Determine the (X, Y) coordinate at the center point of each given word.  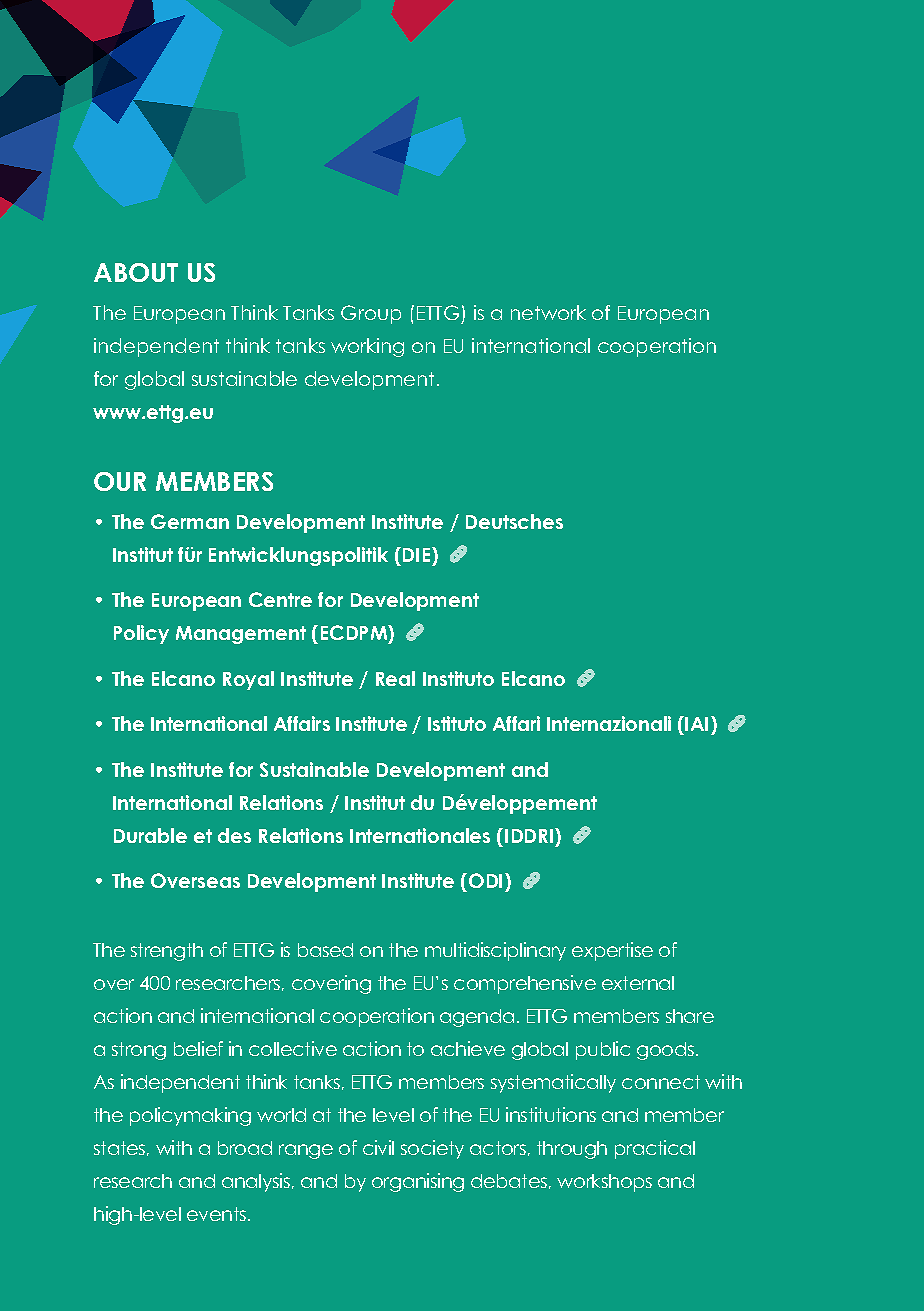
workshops (604, 1183)
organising (418, 1182)
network (548, 312)
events (218, 1214)
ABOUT (136, 272)
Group (371, 314)
